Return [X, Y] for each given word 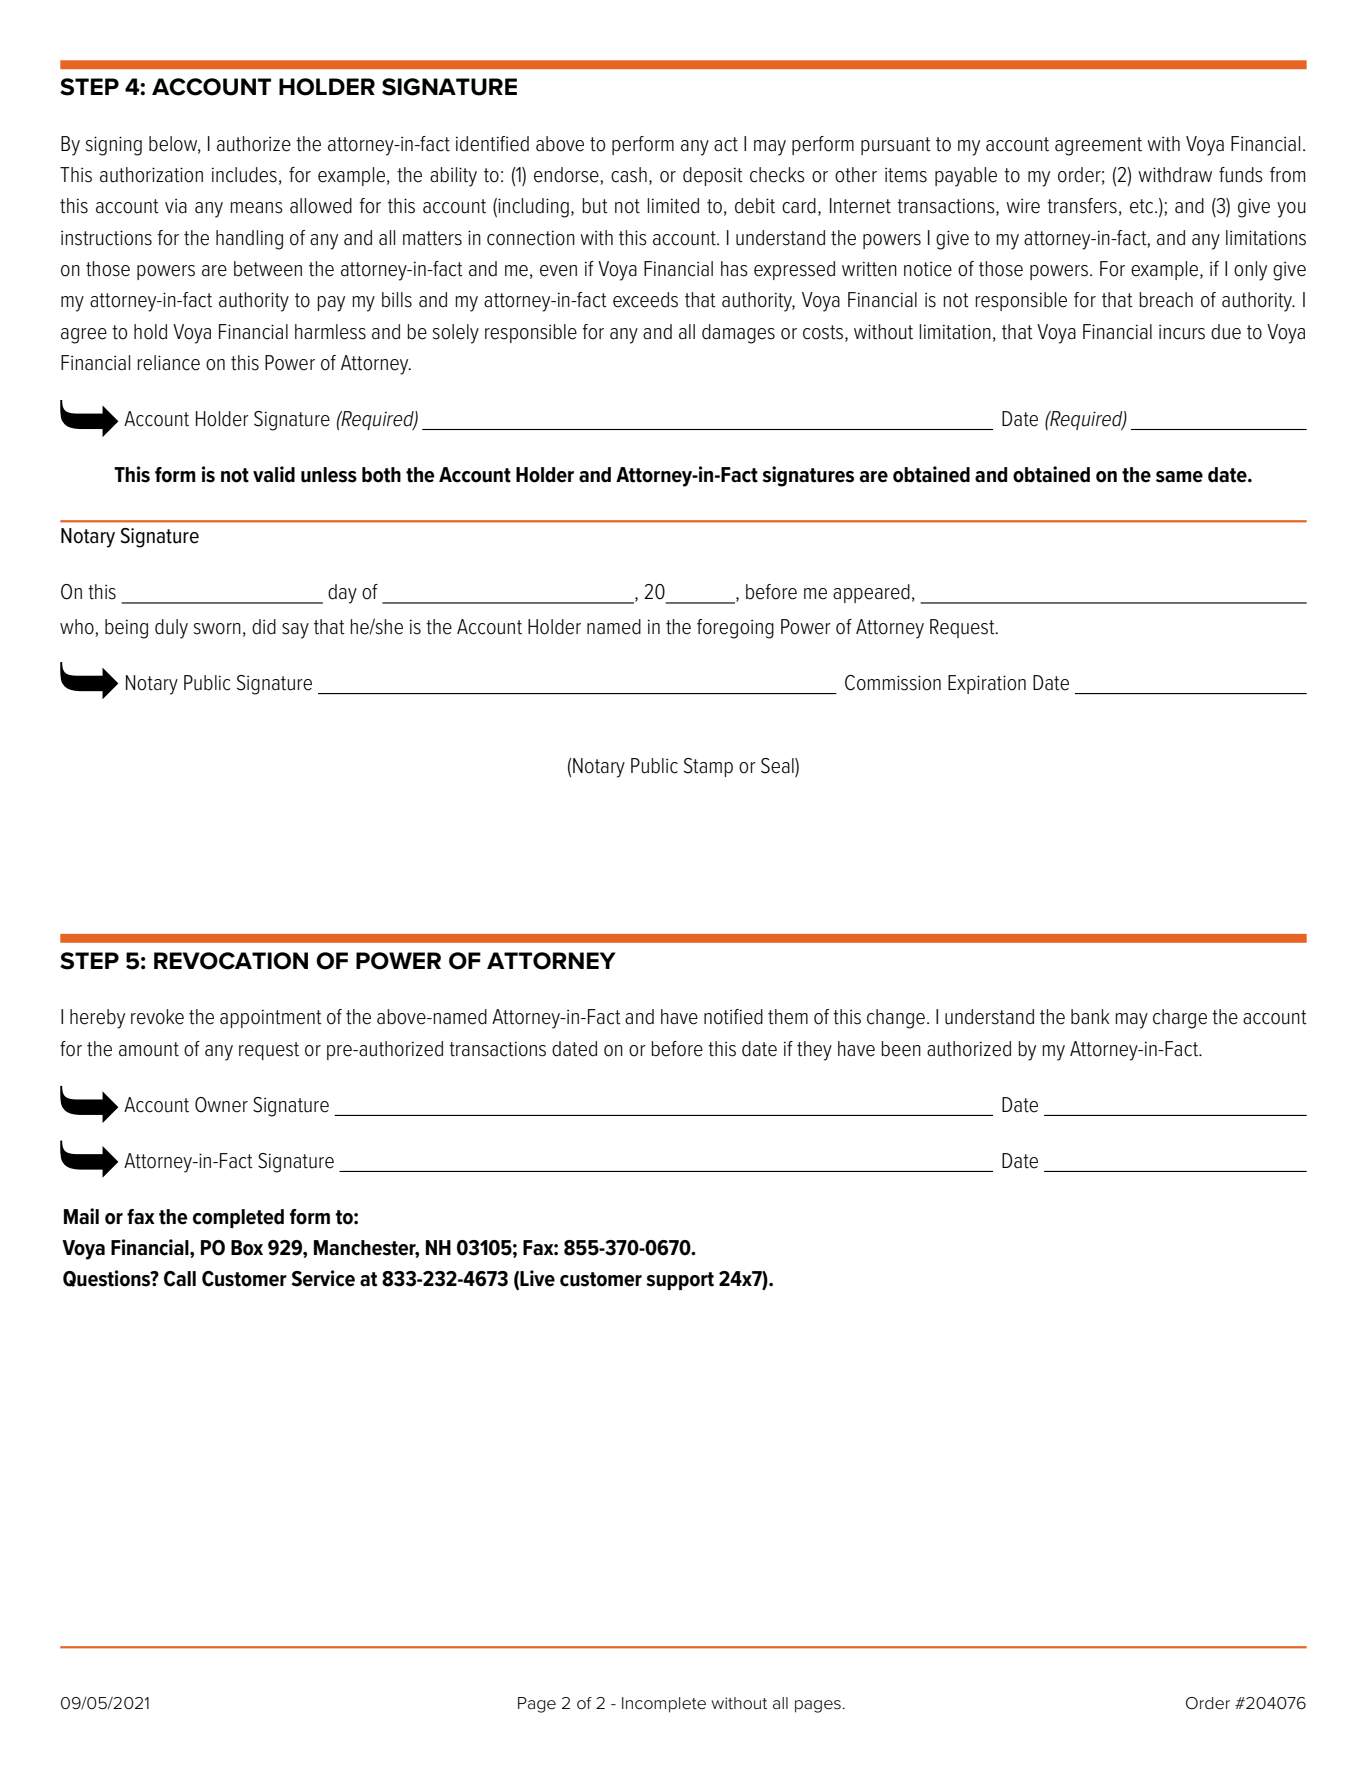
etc [1143, 206]
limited [673, 206]
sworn [217, 629]
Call [180, 1279]
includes [244, 175]
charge [1180, 1019]
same [1179, 477]
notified [733, 1017]
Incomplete [664, 1705]
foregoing [735, 629]
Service [323, 1278]
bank [1090, 1017]
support [680, 1281]
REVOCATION [231, 961]
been [901, 1049]
